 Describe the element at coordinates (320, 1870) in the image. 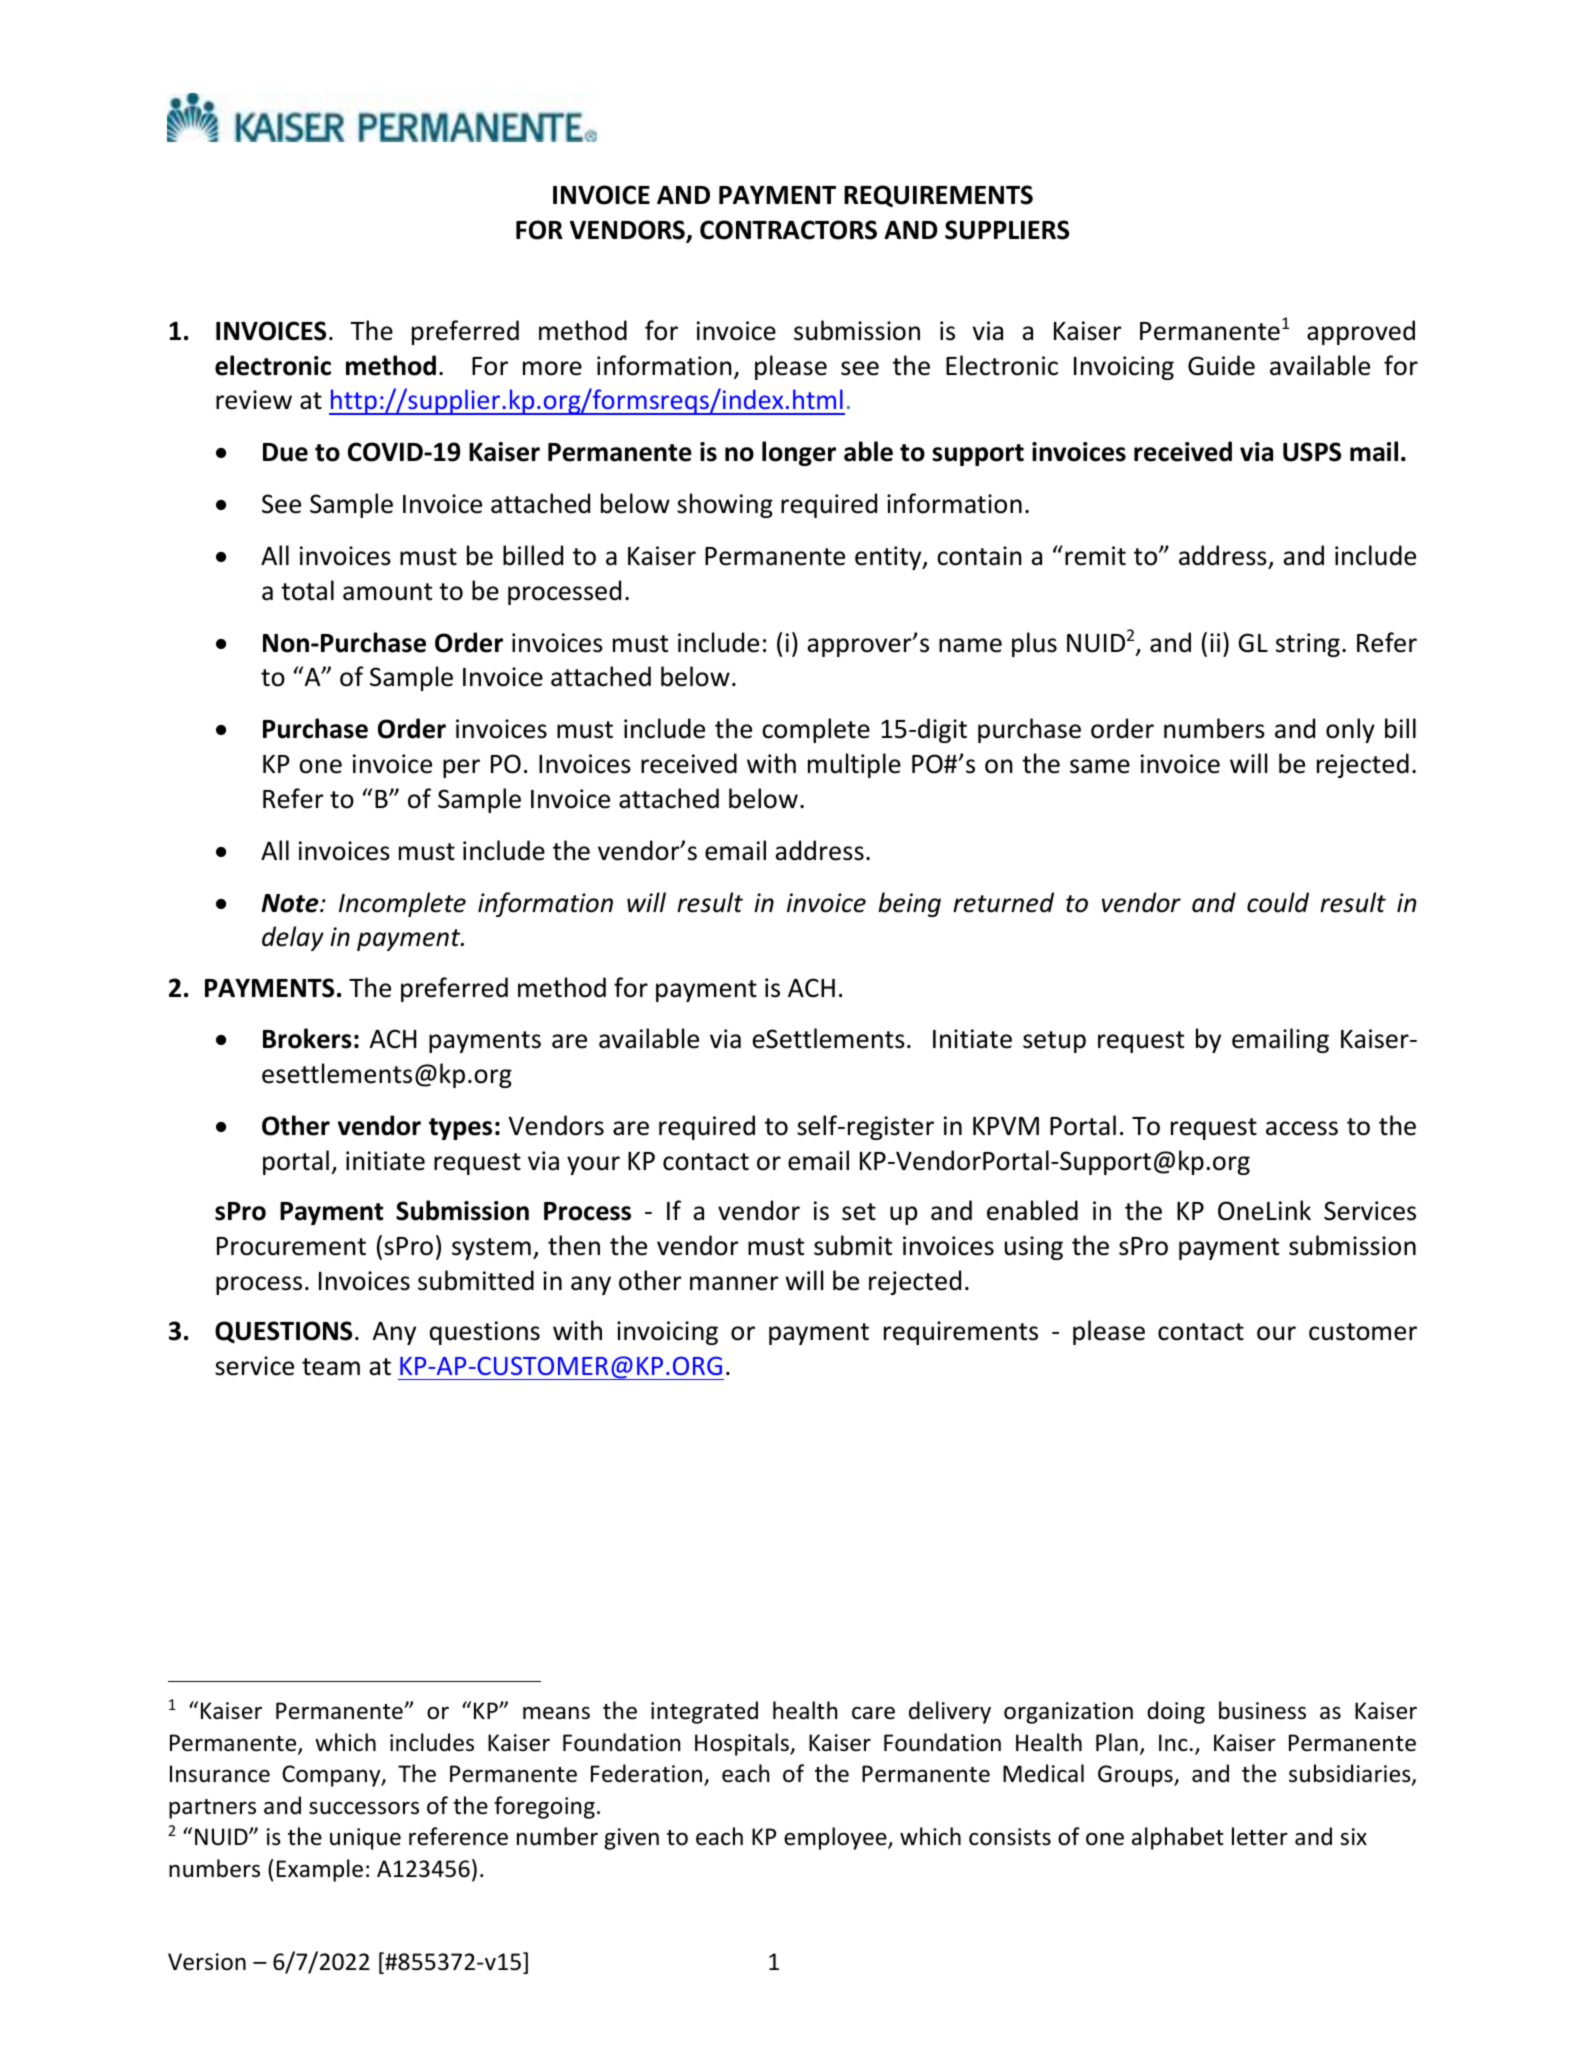

I see `Example` at that location.
